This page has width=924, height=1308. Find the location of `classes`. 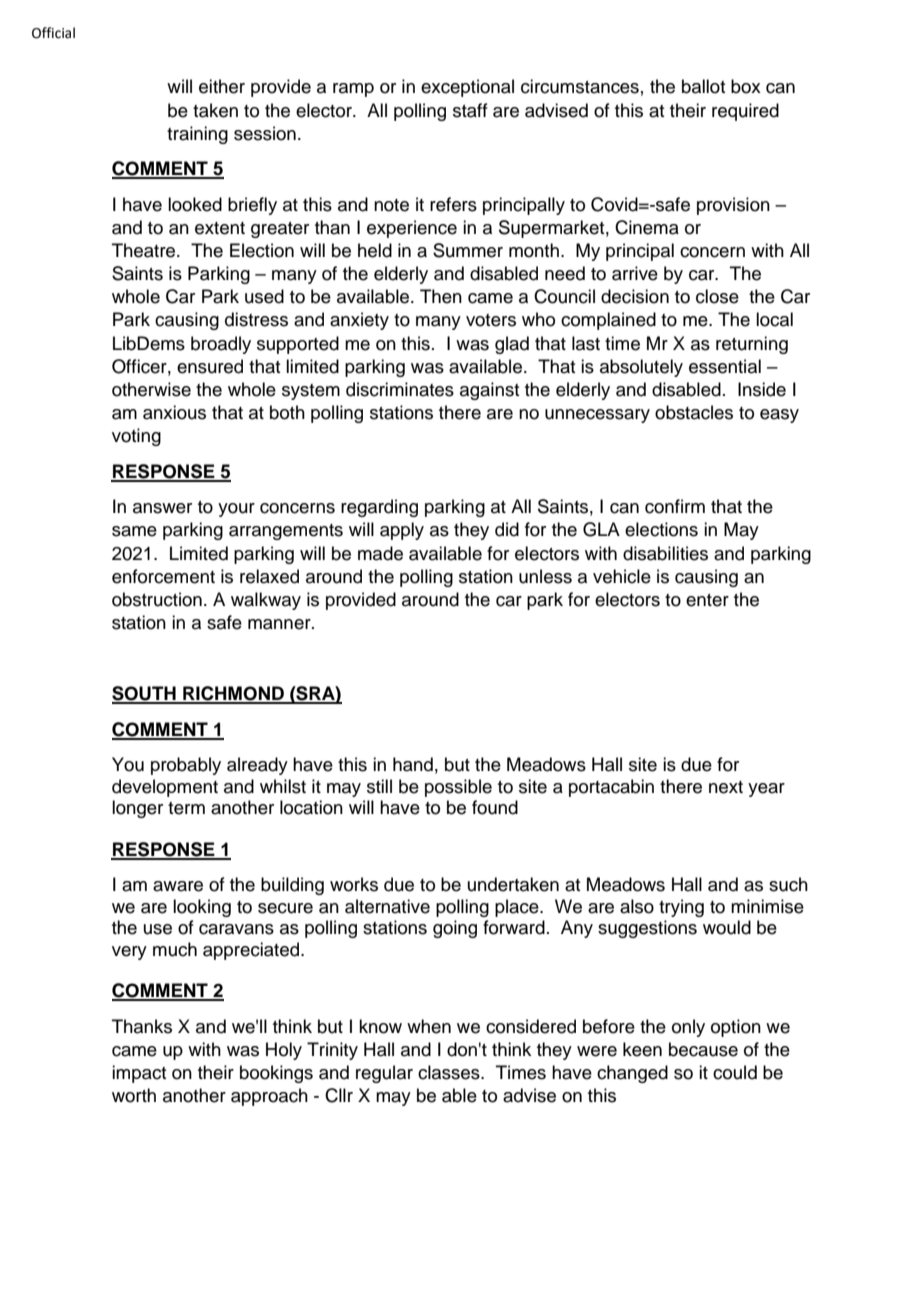

classes is located at coordinates (450, 1072).
